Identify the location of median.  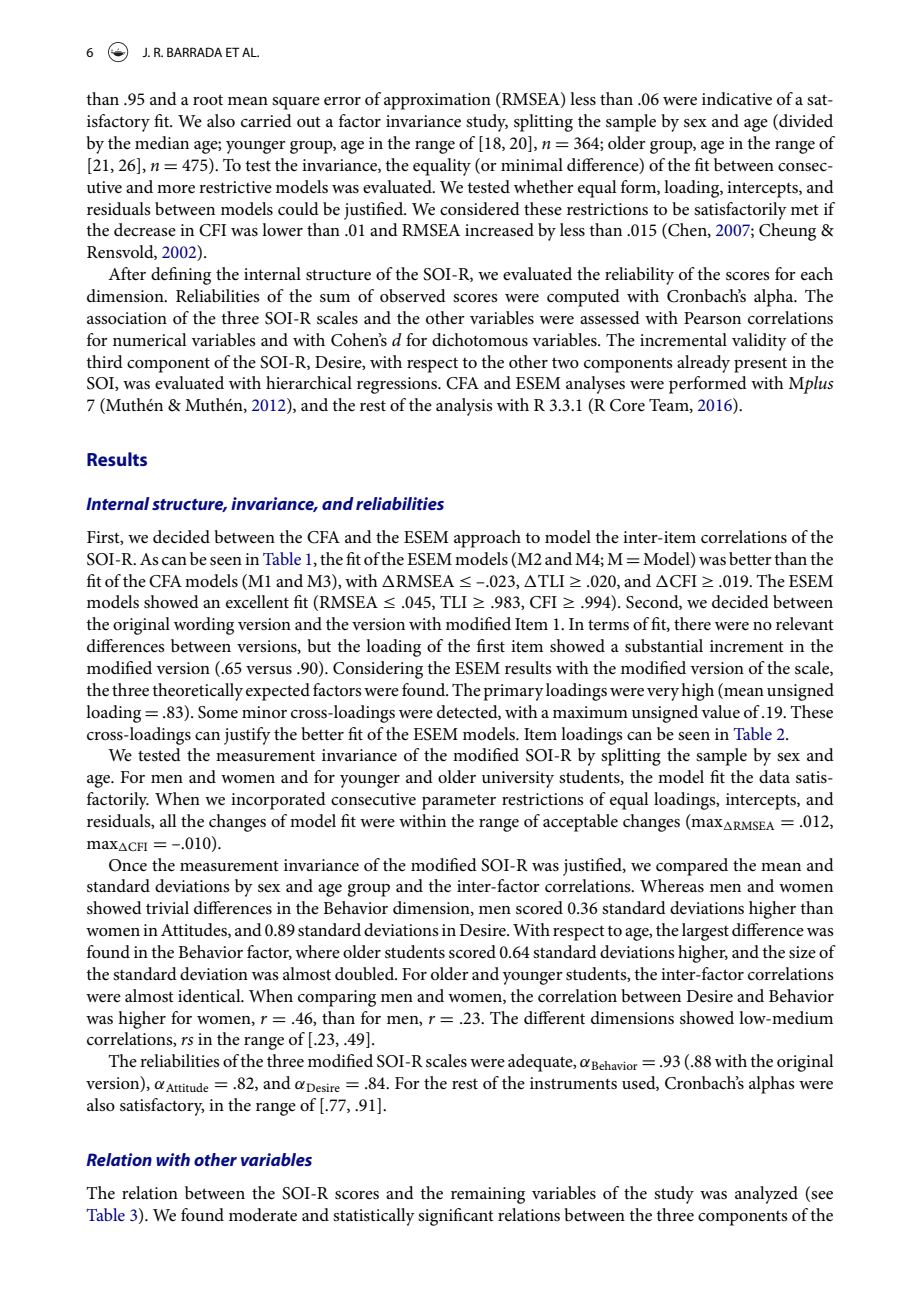
(162, 142).
